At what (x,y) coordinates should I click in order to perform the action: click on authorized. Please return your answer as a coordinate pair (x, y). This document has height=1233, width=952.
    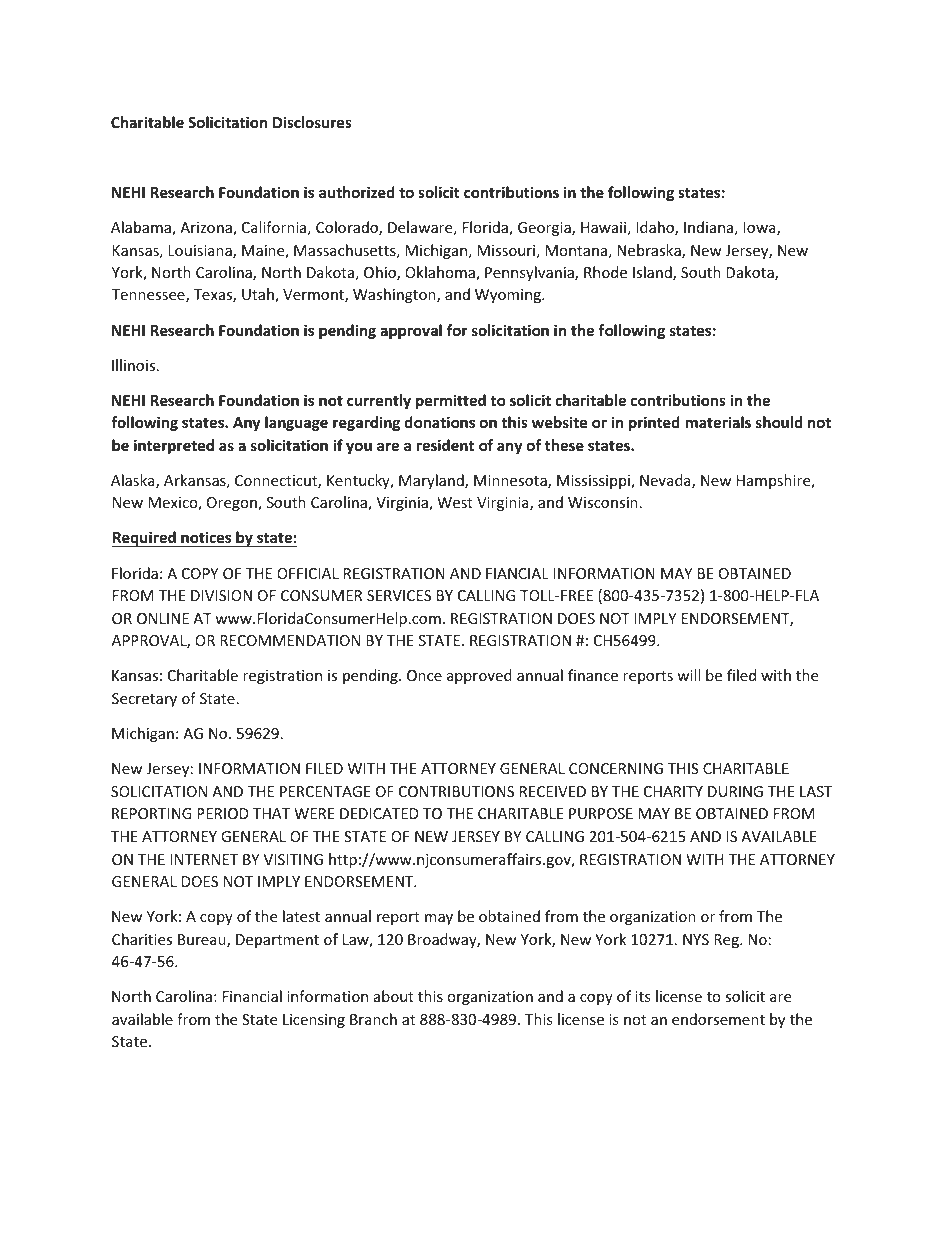
    Looking at the image, I should click on (357, 192).
